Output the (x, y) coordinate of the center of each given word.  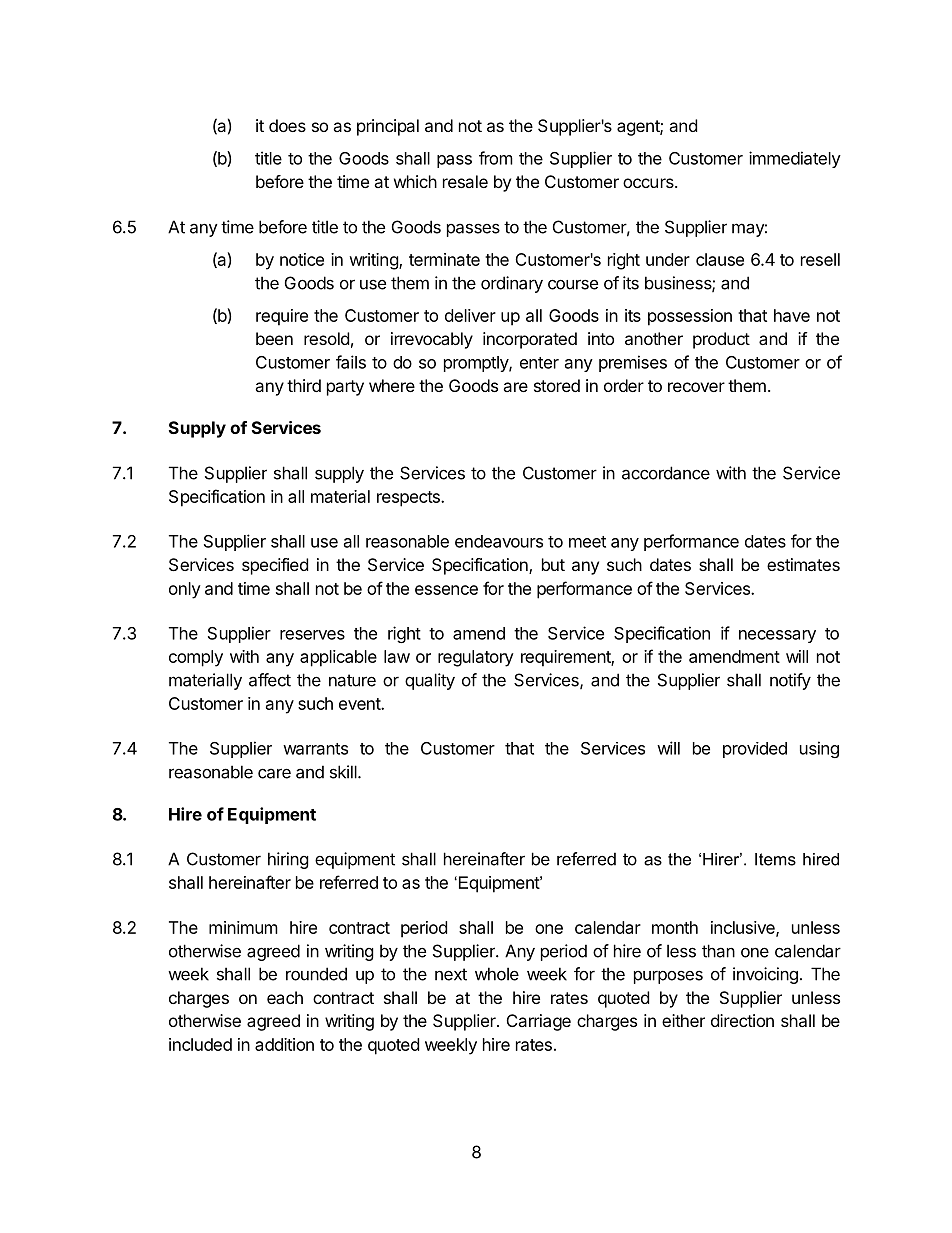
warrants (315, 749)
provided (755, 750)
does (287, 125)
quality (430, 681)
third (304, 385)
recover (696, 387)
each (285, 997)
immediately (795, 159)
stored (557, 385)
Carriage (539, 1022)
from (496, 158)
